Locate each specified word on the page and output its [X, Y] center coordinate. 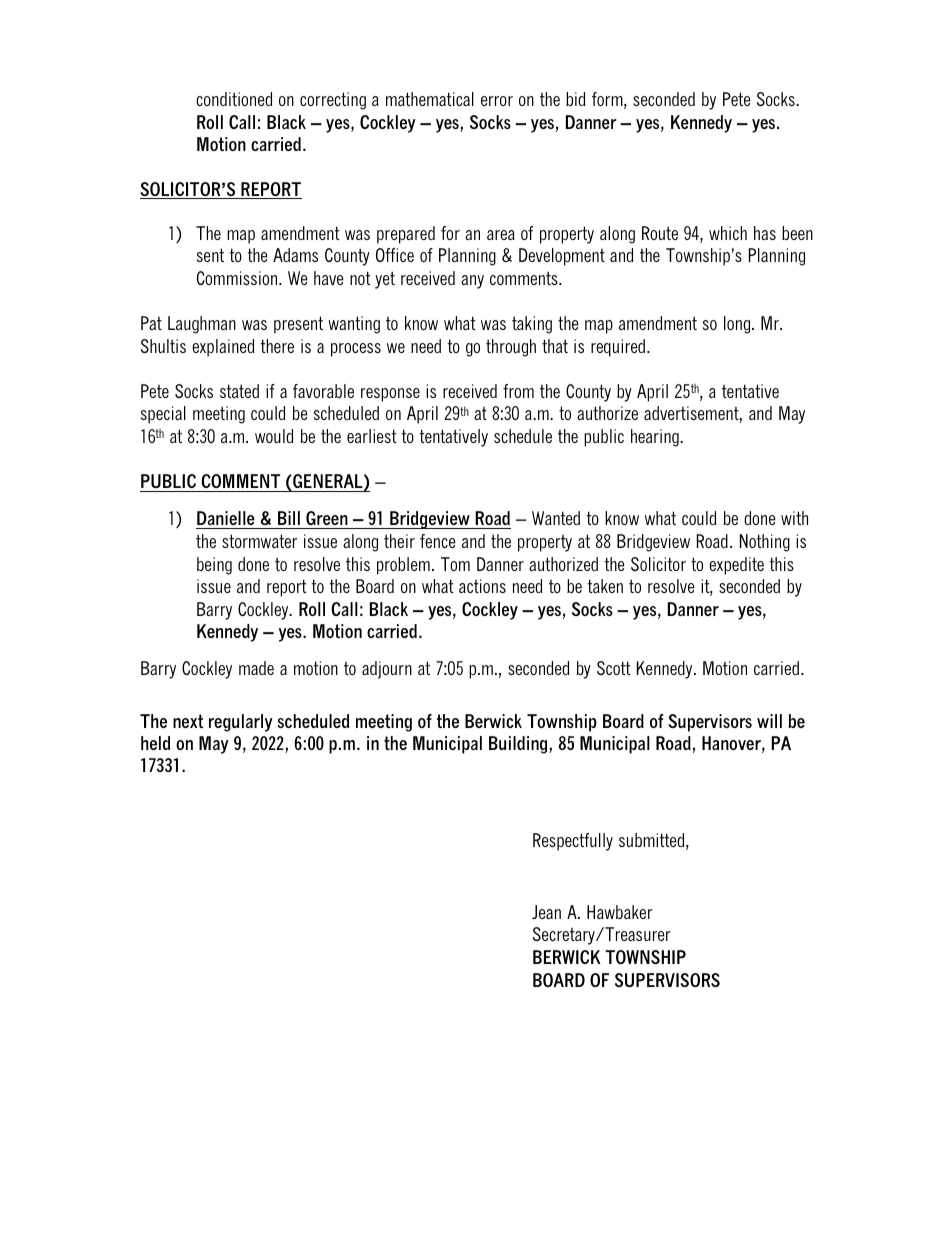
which [728, 233]
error [497, 101]
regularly [241, 723]
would [274, 436]
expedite [736, 566]
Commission [238, 278]
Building [519, 745]
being [214, 566]
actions [482, 586]
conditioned [234, 99]
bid [575, 99]
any [472, 282]
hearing [656, 438]
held [155, 743]
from [518, 391]
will [769, 721]
